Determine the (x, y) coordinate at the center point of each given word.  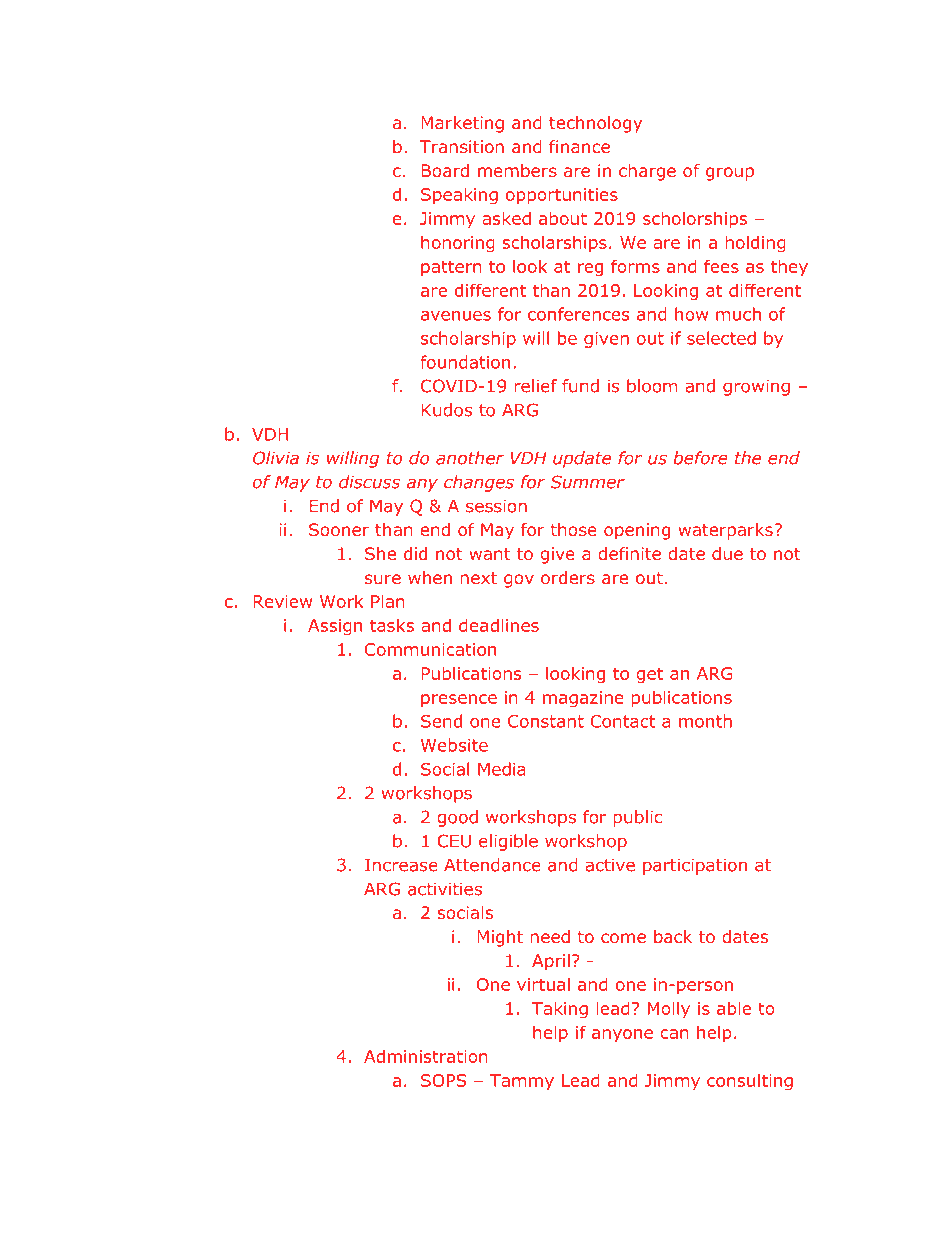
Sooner (339, 529)
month (705, 721)
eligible (508, 842)
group (730, 174)
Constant (546, 721)
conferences (578, 314)
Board (445, 170)
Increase (401, 865)
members (517, 170)
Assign (335, 627)
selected (721, 338)
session (496, 506)
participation (695, 866)
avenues (456, 316)
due (727, 553)
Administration (426, 1056)
